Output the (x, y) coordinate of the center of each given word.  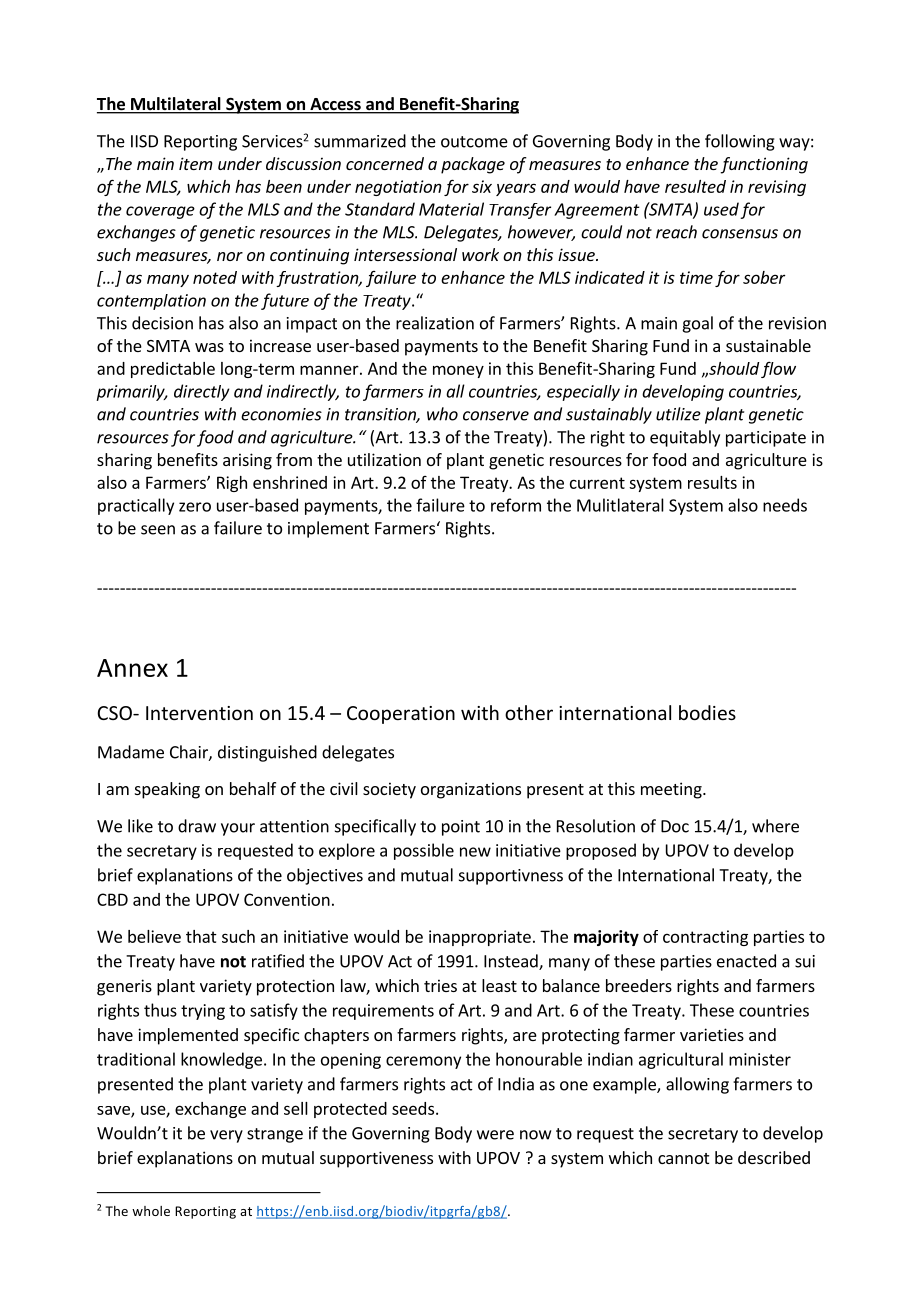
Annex (132, 668)
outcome (474, 142)
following (740, 142)
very (226, 1136)
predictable (173, 370)
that (201, 936)
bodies (707, 712)
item (196, 163)
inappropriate (480, 938)
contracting (705, 938)
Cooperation (401, 715)
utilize (678, 414)
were (495, 1135)
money (458, 371)
